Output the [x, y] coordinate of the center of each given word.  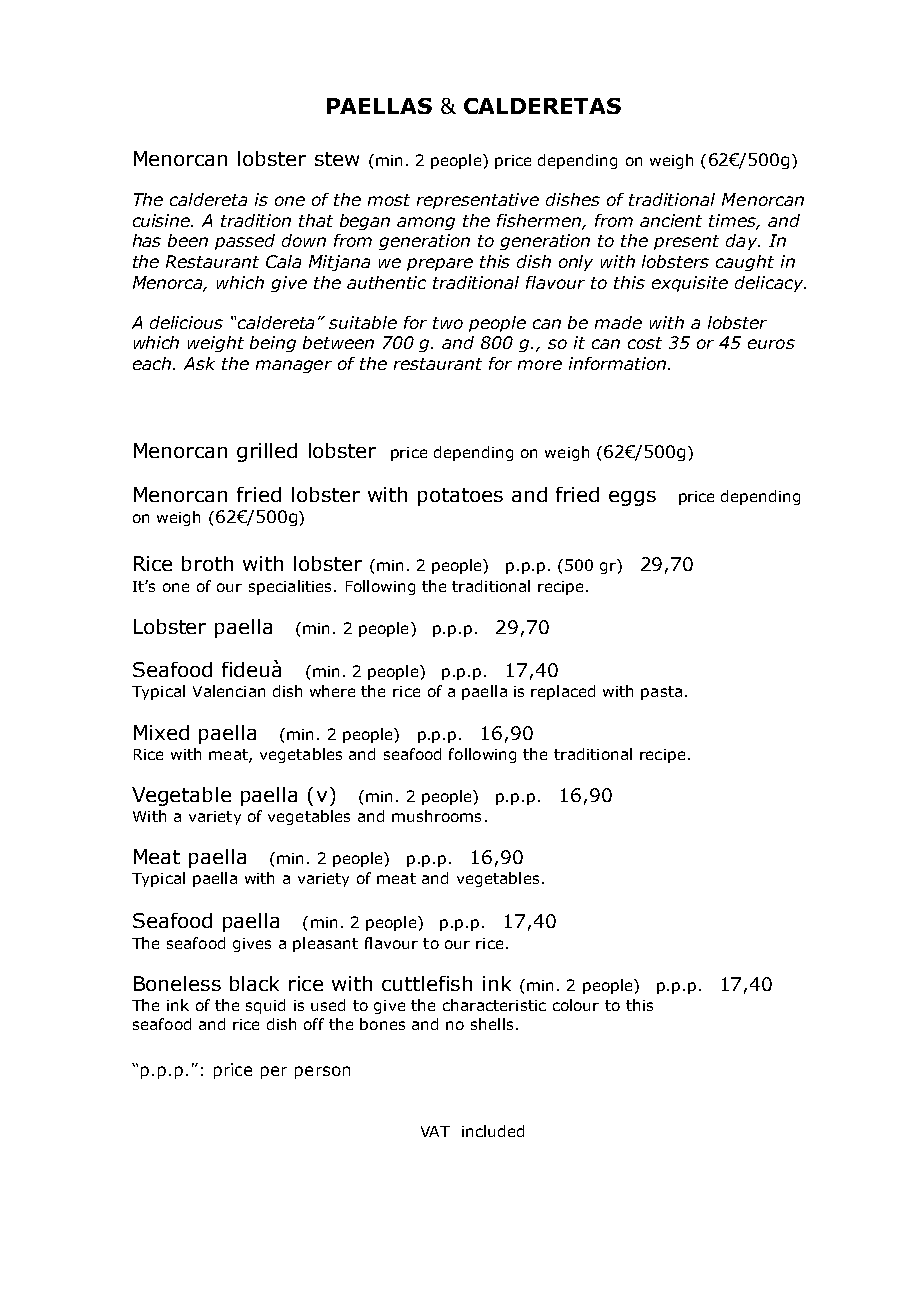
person [322, 1072]
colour [576, 1005]
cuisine [163, 220]
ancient [671, 220]
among [426, 223]
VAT [435, 1131]
